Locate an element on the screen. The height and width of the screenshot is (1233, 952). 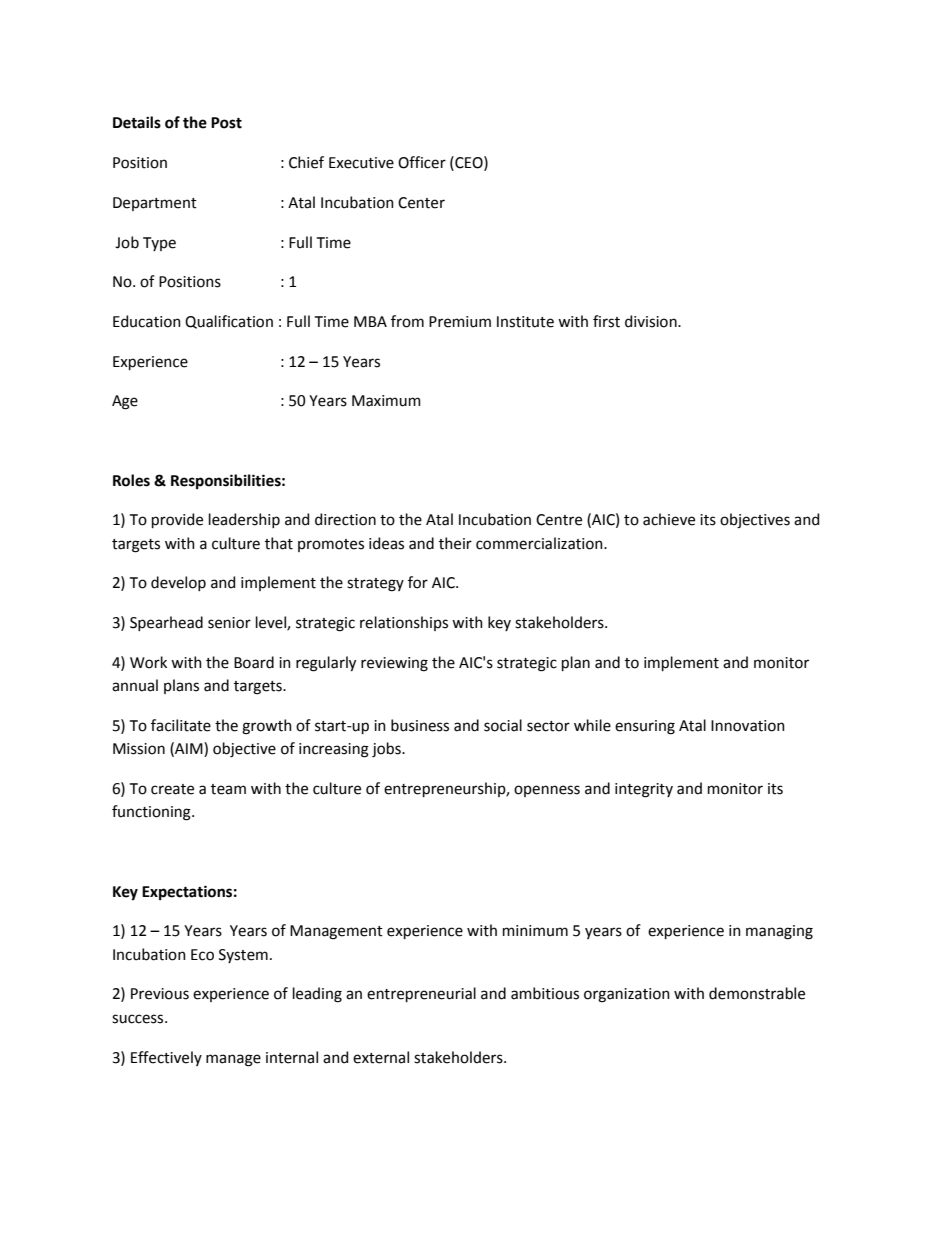
demonstrable is located at coordinates (757, 993).
